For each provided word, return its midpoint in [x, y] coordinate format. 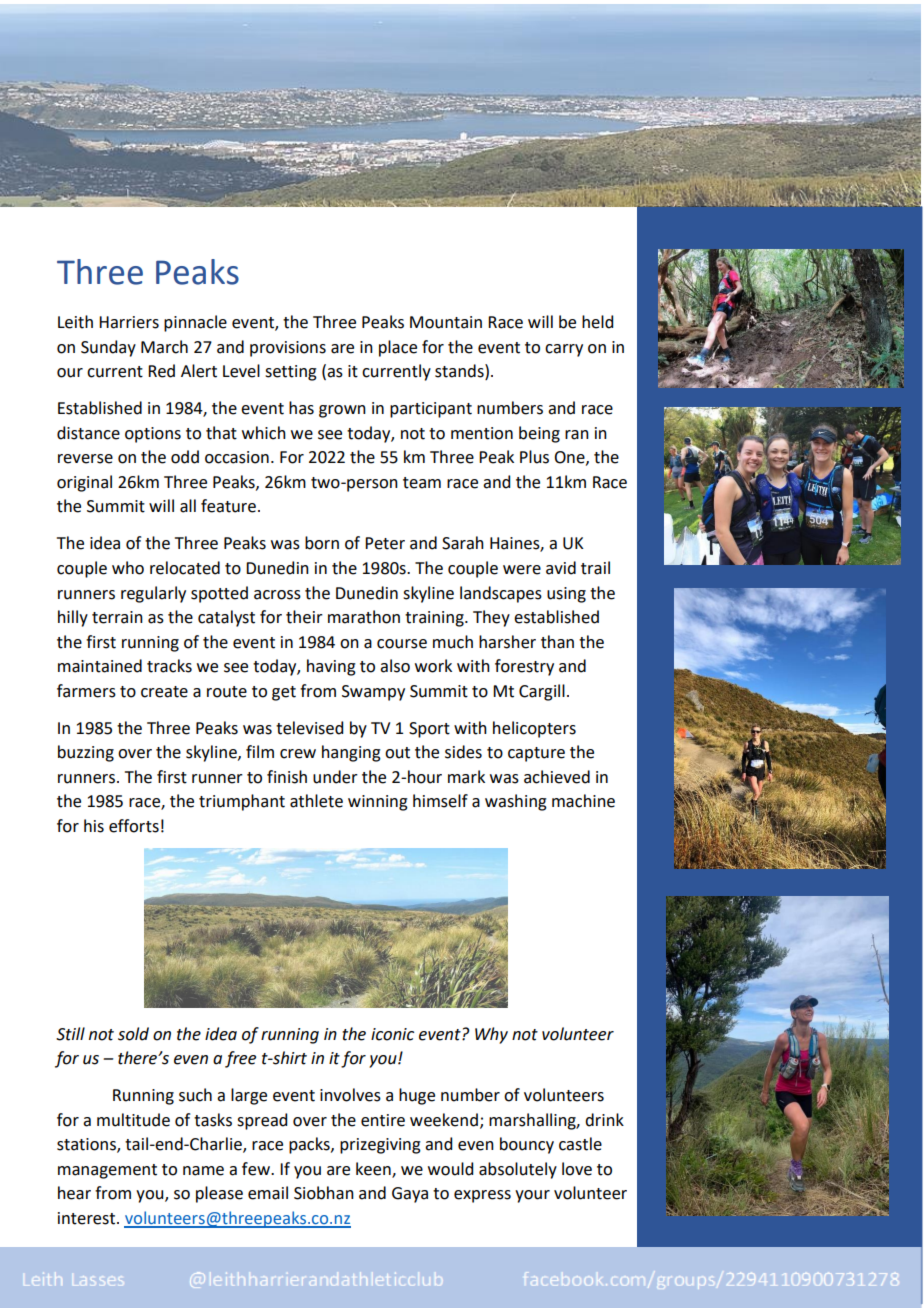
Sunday [108, 348]
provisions [288, 349]
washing [516, 802]
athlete [316, 801]
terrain [117, 617]
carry [564, 350]
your [532, 1196]
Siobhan [324, 1193]
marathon [364, 617]
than [557, 642]
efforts [134, 826]
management [107, 1171]
